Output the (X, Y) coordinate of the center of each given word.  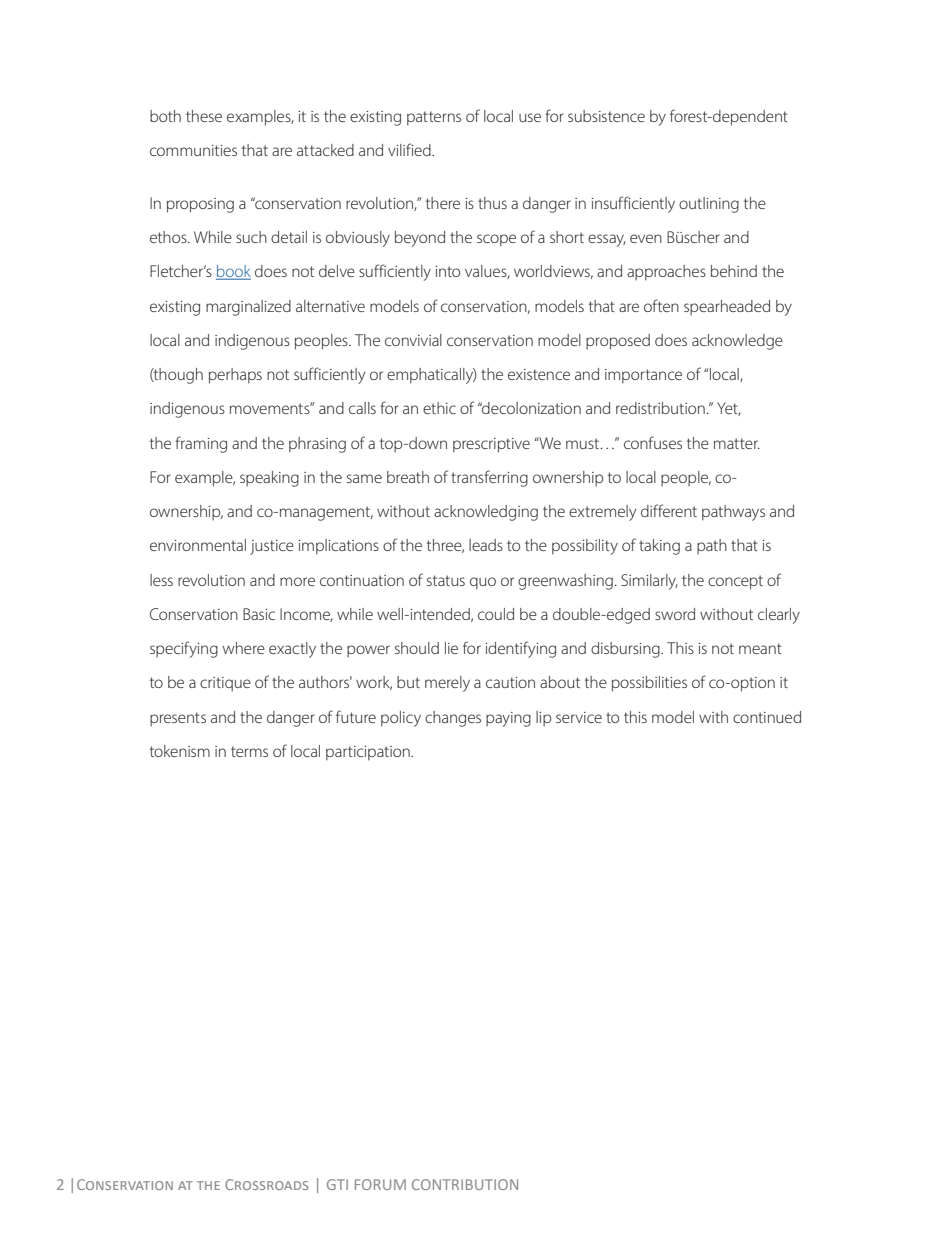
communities (193, 150)
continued (767, 717)
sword (675, 614)
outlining (709, 205)
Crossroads (266, 1184)
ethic (439, 408)
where (244, 648)
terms (249, 751)
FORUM (380, 1184)
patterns (434, 118)
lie (451, 648)
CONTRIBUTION (465, 1184)
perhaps (235, 376)
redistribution (660, 408)
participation (369, 753)
